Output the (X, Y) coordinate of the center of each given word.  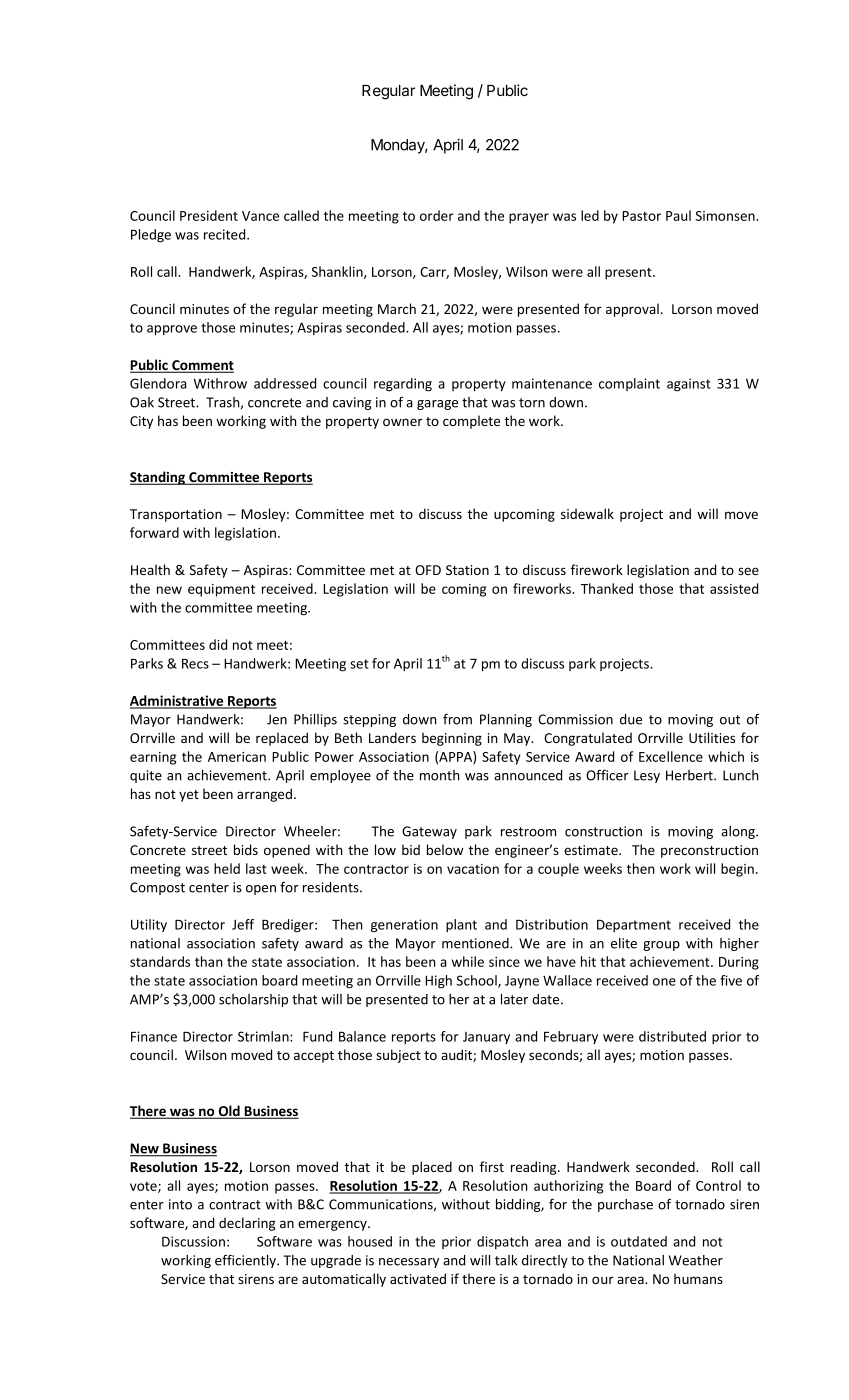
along (739, 832)
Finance (154, 1036)
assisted (734, 588)
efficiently (246, 1261)
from (457, 719)
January (486, 1038)
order (437, 215)
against (689, 385)
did (218, 644)
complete (471, 422)
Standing (159, 478)
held (227, 868)
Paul (678, 215)
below (445, 849)
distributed (672, 1036)
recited (226, 234)
